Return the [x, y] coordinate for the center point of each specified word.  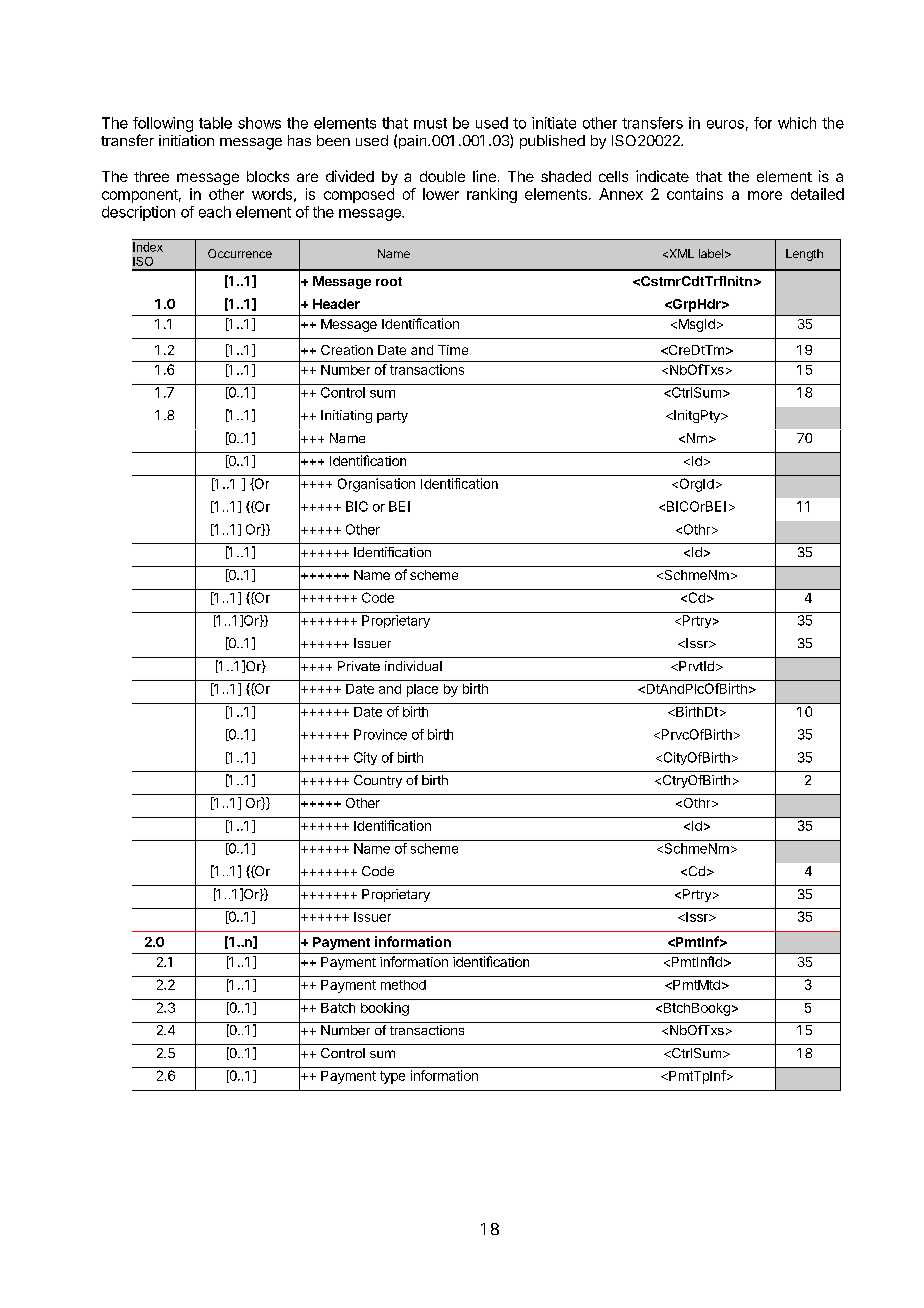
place [422, 690]
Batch [338, 1008]
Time [453, 350]
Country [378, 781]
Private [359, 666]
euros [725, 124]
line [484, 176]
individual [413, 666]
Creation [347, 350]
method [403, 985]
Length [804, 255]
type [392, 1077]
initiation [186, 140]
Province [380, 734]
